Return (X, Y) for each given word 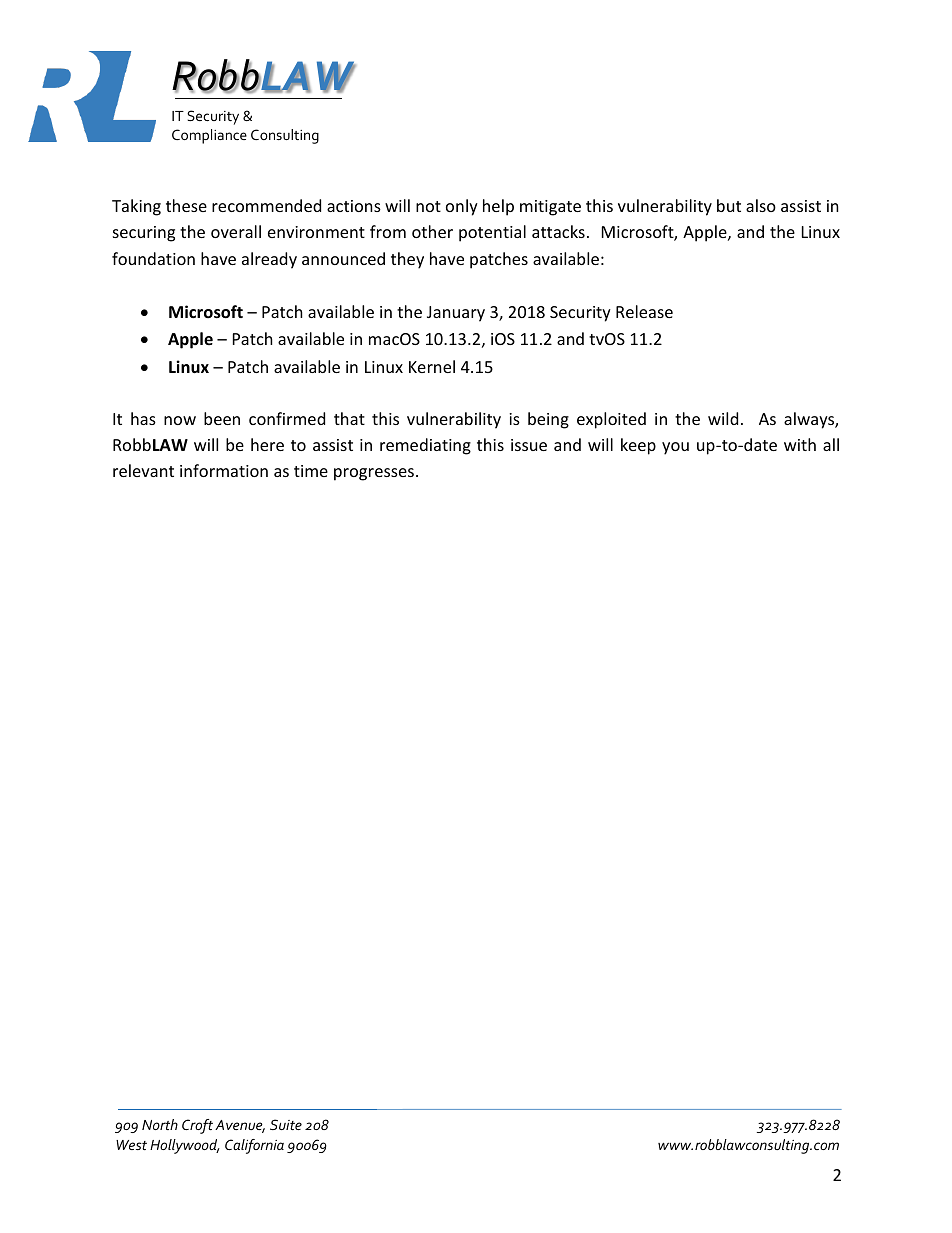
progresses (374, 474)
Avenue (240, 1126)
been (222, 418)
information (224, 470)
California (254, 1146)
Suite (286, 1124)
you (675, 448)
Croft (197, 1126)
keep (638, 446)
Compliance (209, 136)
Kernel (432, 366)
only (462, 207)
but (729, 205)
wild (723, 418)
